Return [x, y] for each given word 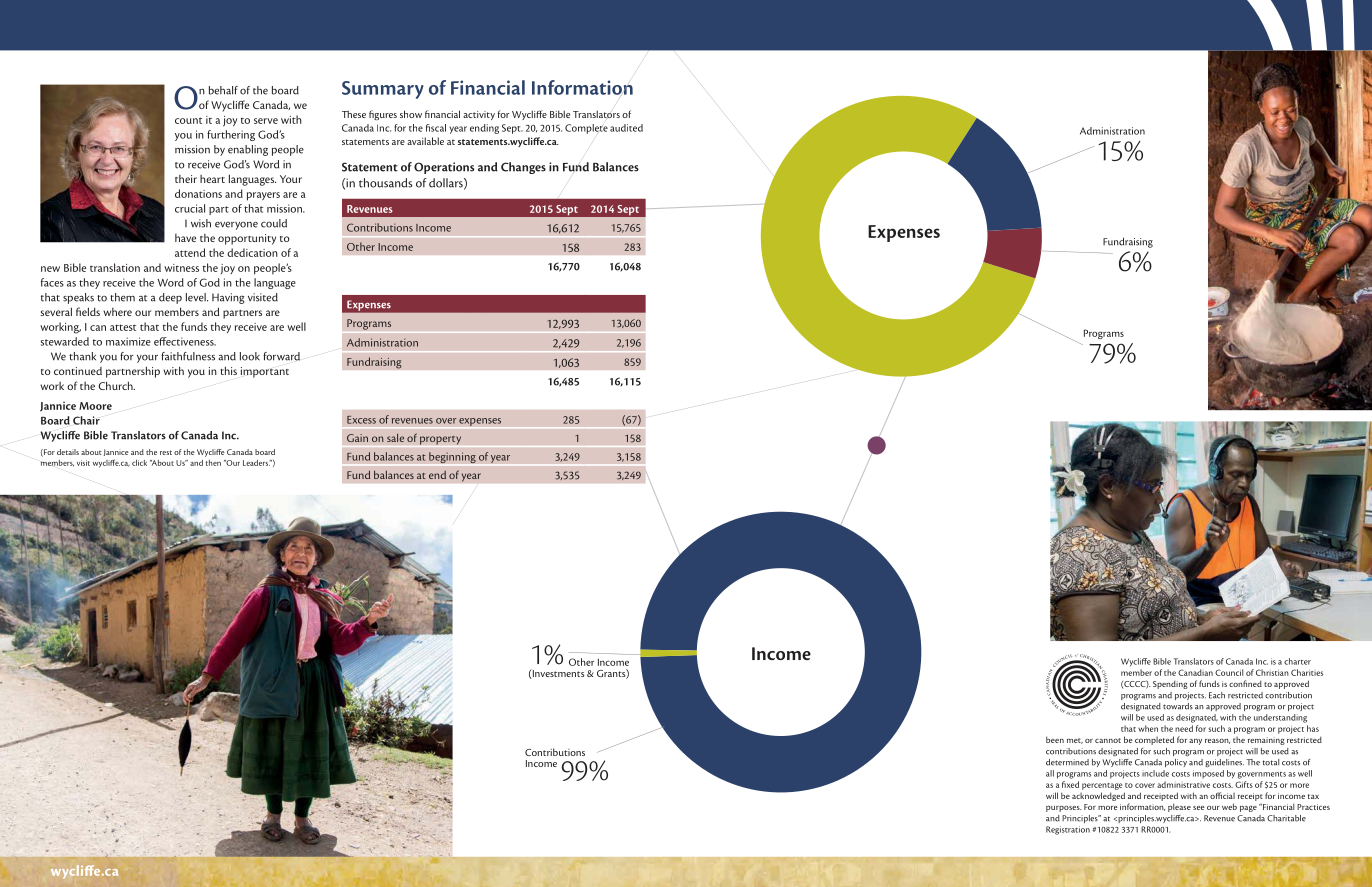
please [1179, 807]
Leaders [257, 463]
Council [1229, 672]
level [197, 297]
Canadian [1195, 672]
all [1050, 773]
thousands [385, 183]
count [188, 120]
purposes [1064, 809]
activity [479, 115]
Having [228, 298]
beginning [452, 457]
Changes [523, 168]
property [440, 441]
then [213, 463]
